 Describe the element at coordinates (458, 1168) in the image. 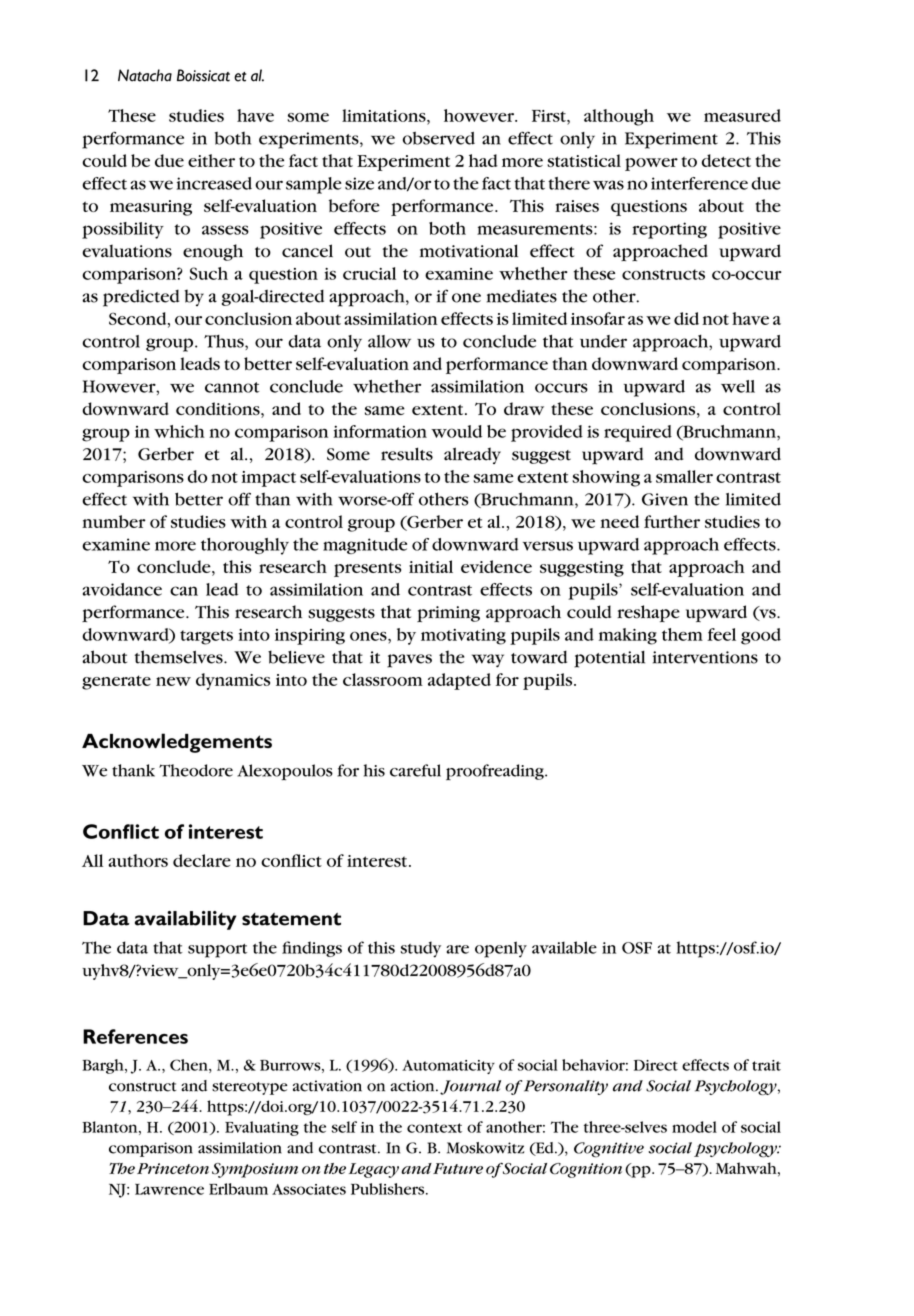

I see `Future` at that location.
